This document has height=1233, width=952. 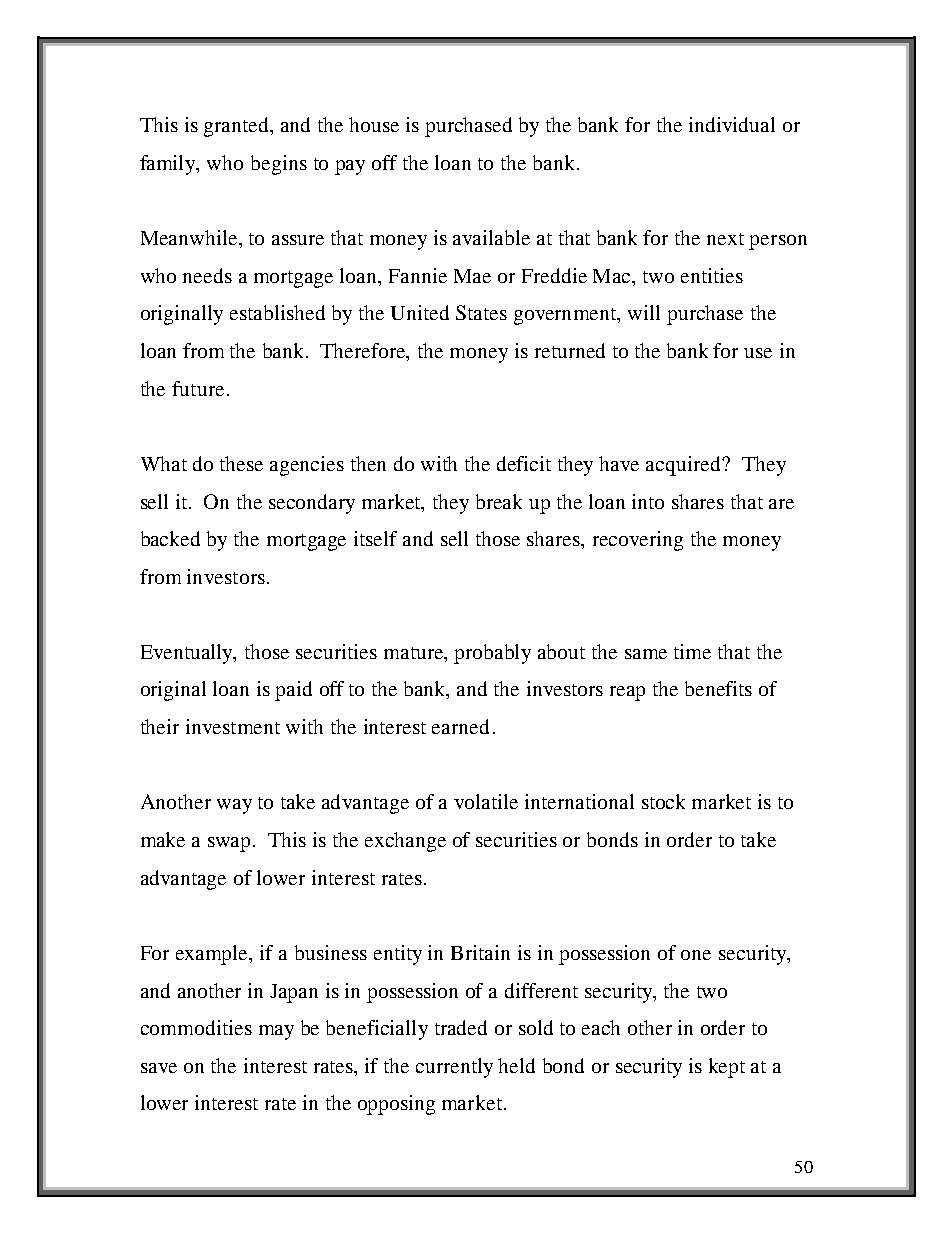 I want to click on paid, so click(x=293, y=691).
